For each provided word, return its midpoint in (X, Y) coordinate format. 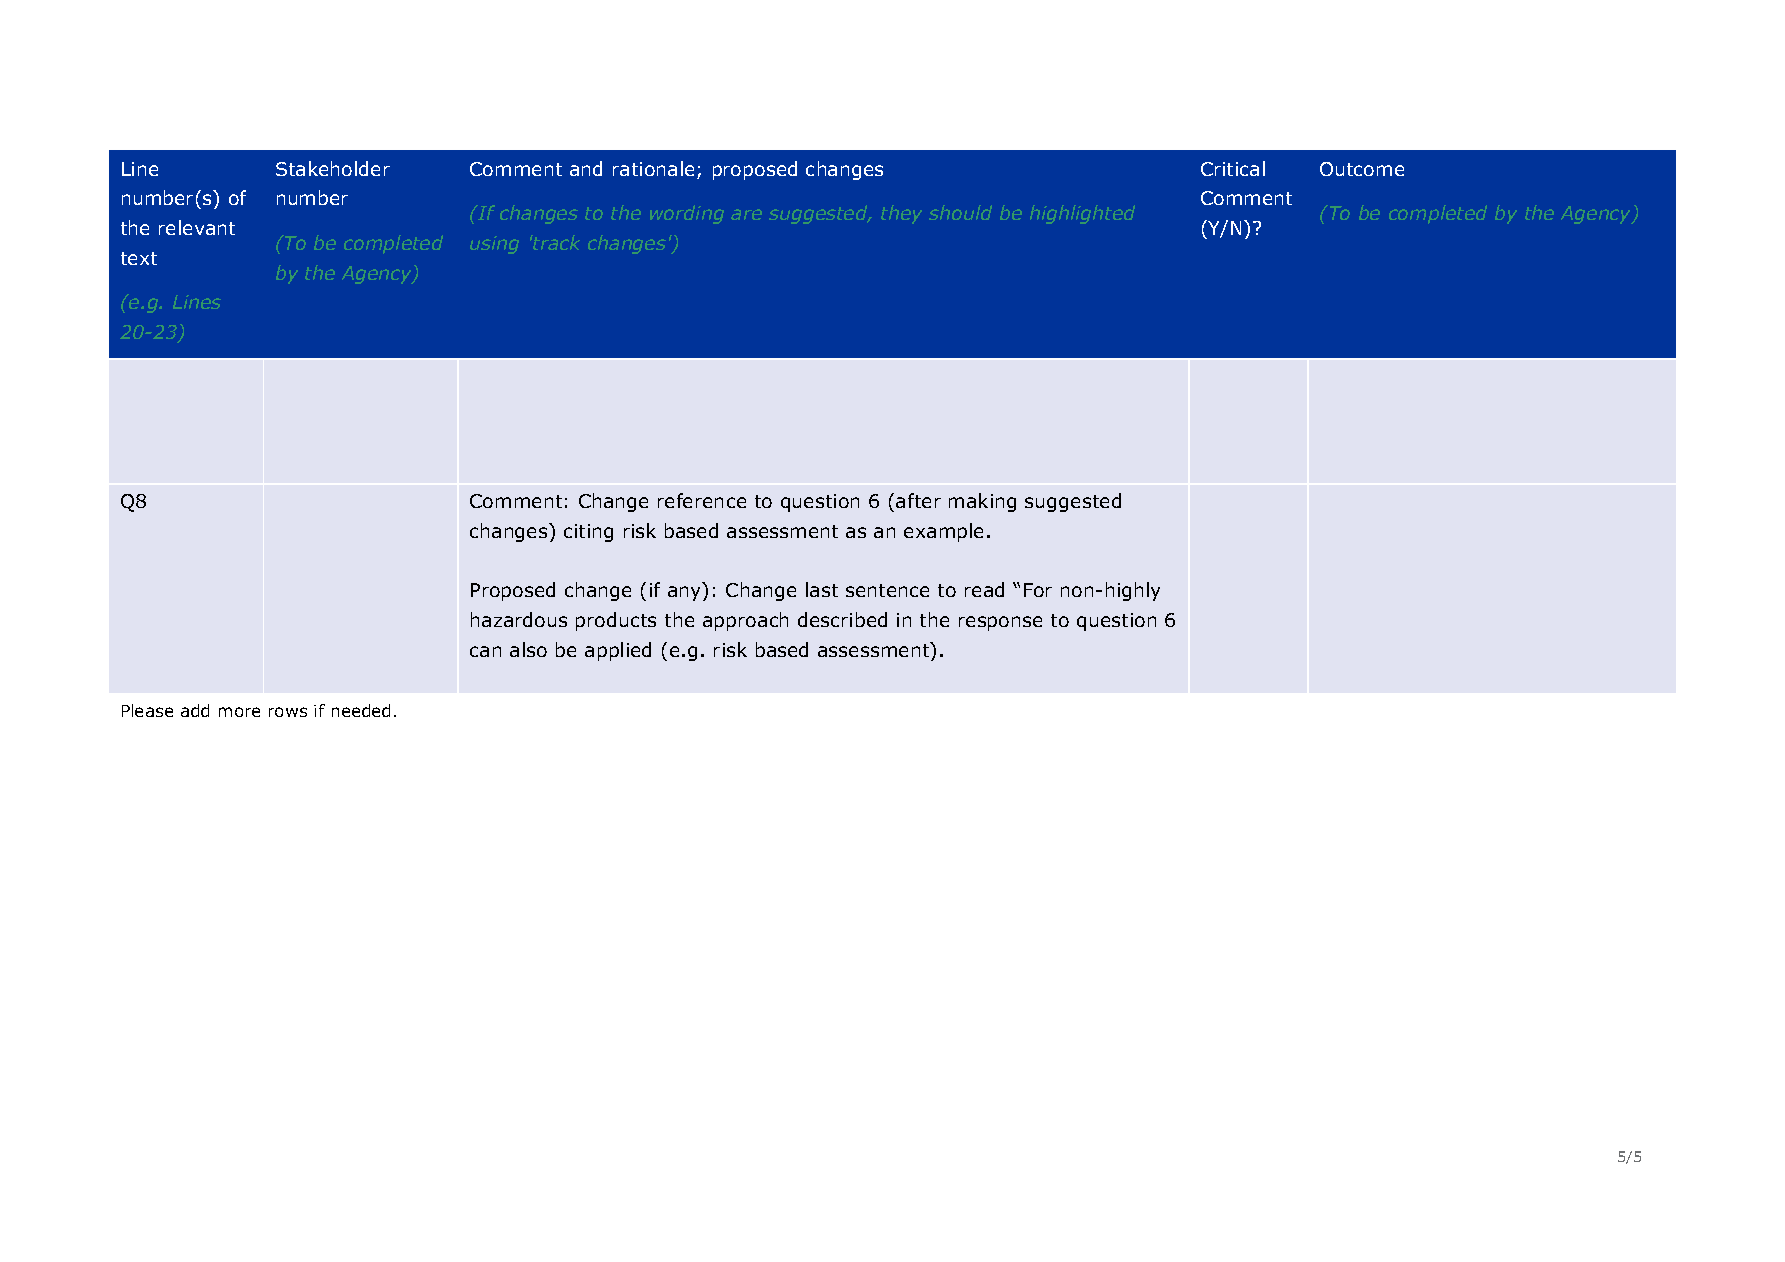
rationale (653, 168)
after (918, 500)
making (982, 502)
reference (702, 500)
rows (288, 712)
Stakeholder (333, 168)
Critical (1233, 168)
